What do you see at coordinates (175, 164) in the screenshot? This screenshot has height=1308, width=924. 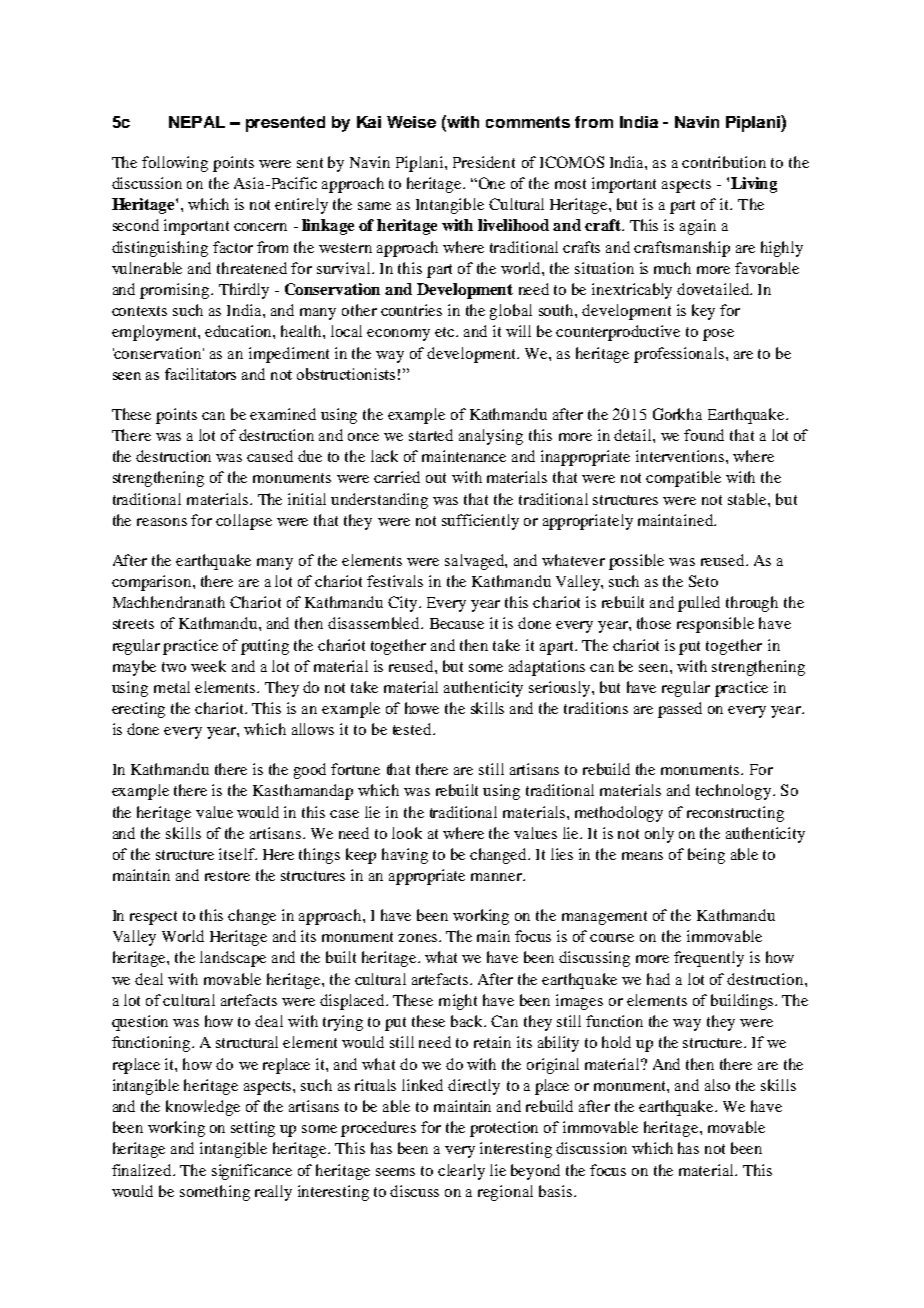 I see `following` at bounding box center [175, 164].
